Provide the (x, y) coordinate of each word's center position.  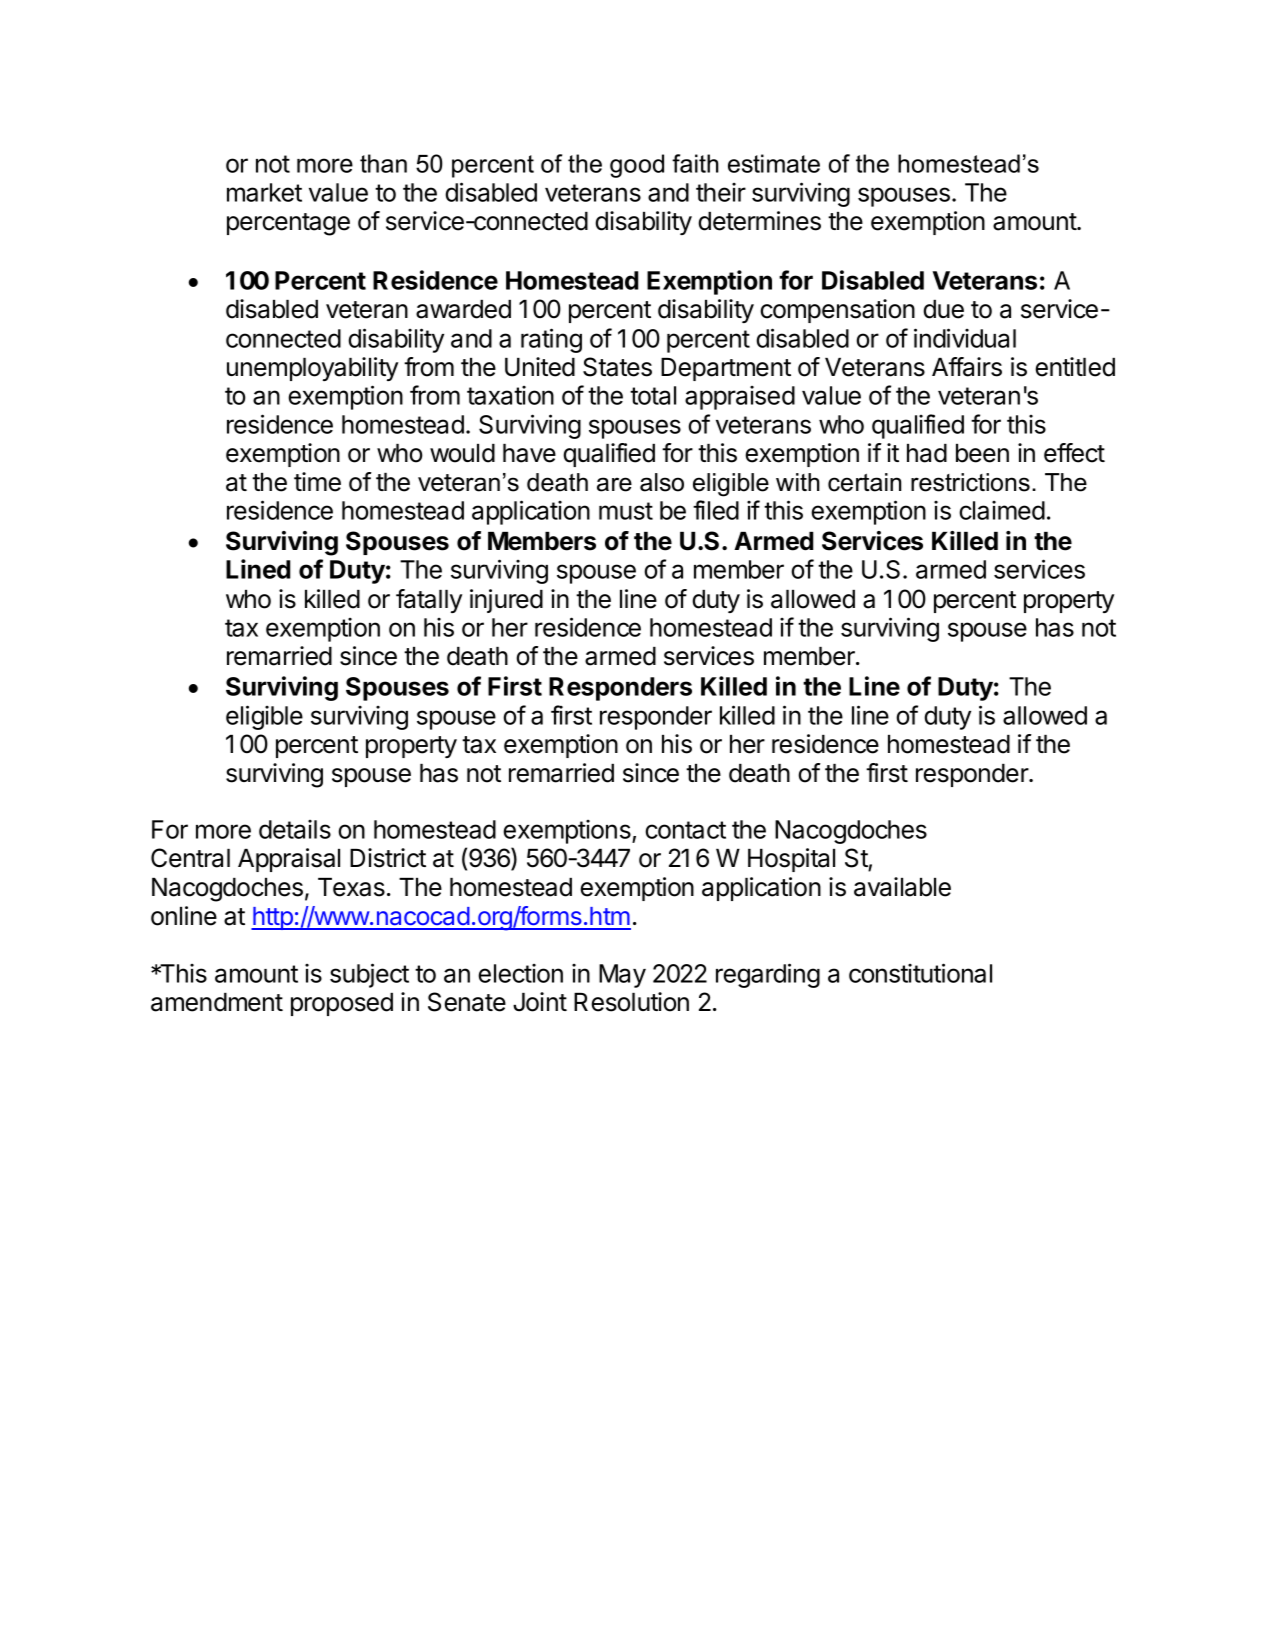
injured (506, 601)
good (637, 166)
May (622, 976)
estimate (774, 163)
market (264, 192)
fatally (429, 601)
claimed (1002, 510)
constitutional (920, 973)
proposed (342, 1004)
